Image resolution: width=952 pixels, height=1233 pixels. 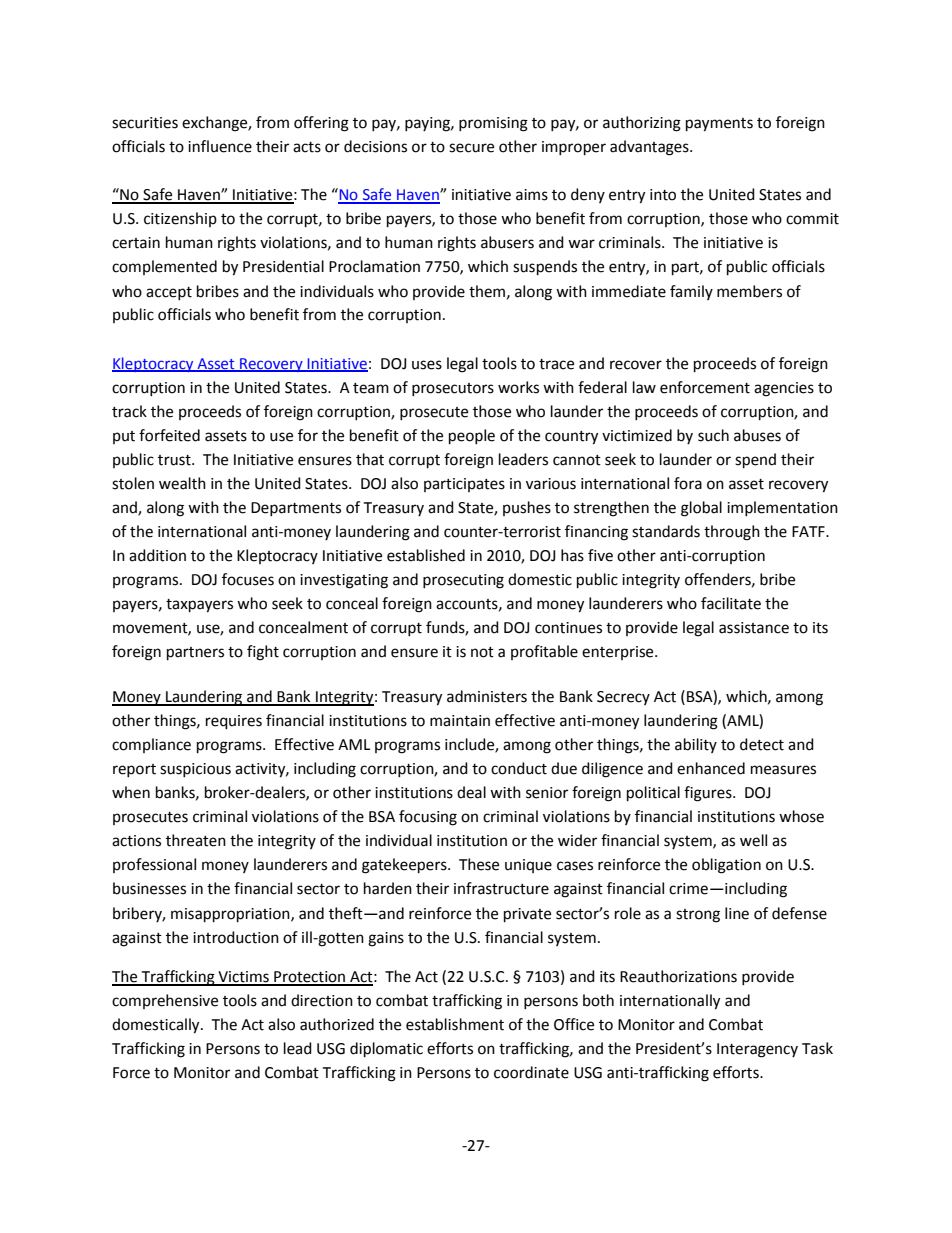 What do you see at coordinates (471, 148) in the image?
I see `secure` at bounding box center [471, 148].
